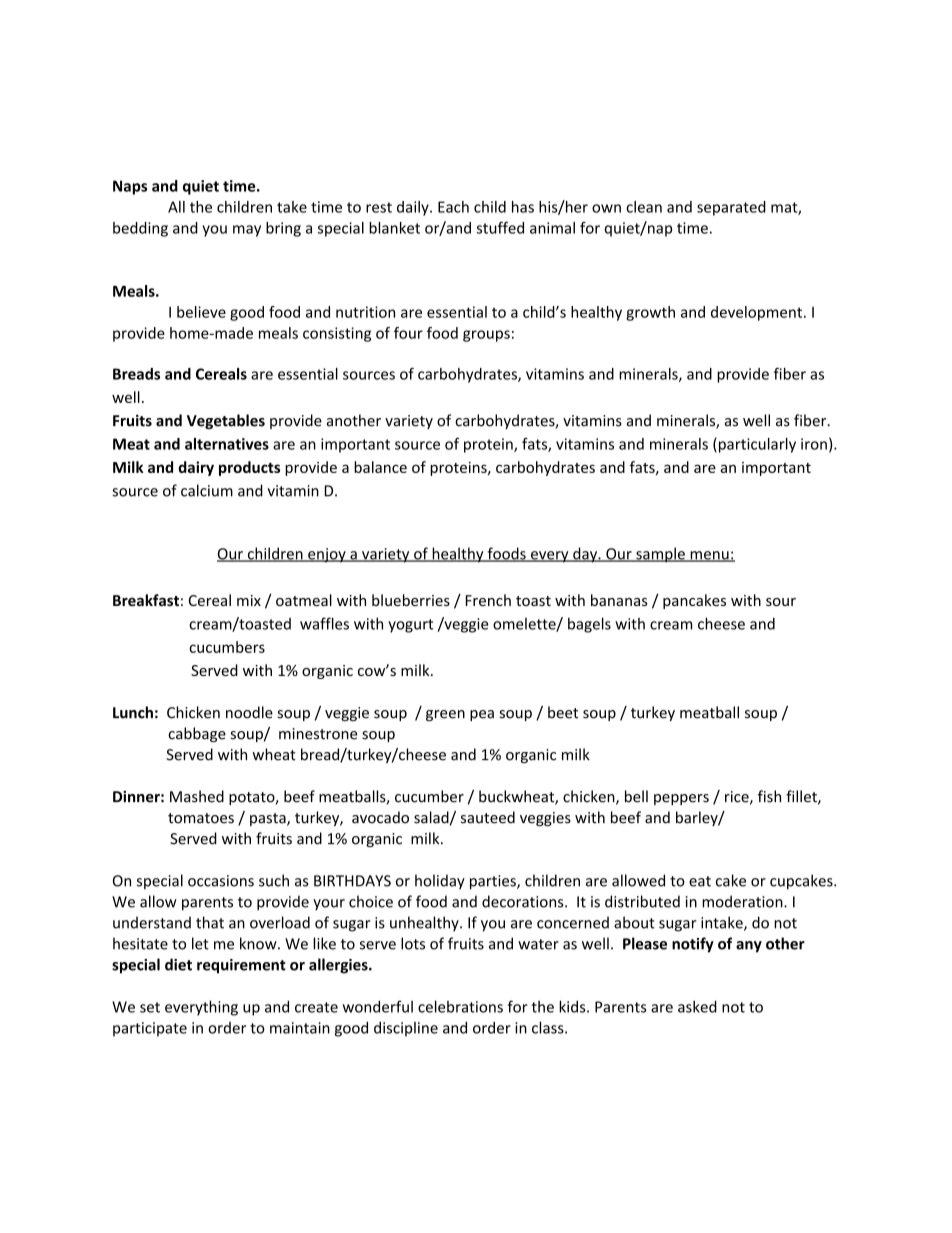  What do you see at coordinates (756, 445) in the page?
I see `particularly` at bounding box center [756, 445].
